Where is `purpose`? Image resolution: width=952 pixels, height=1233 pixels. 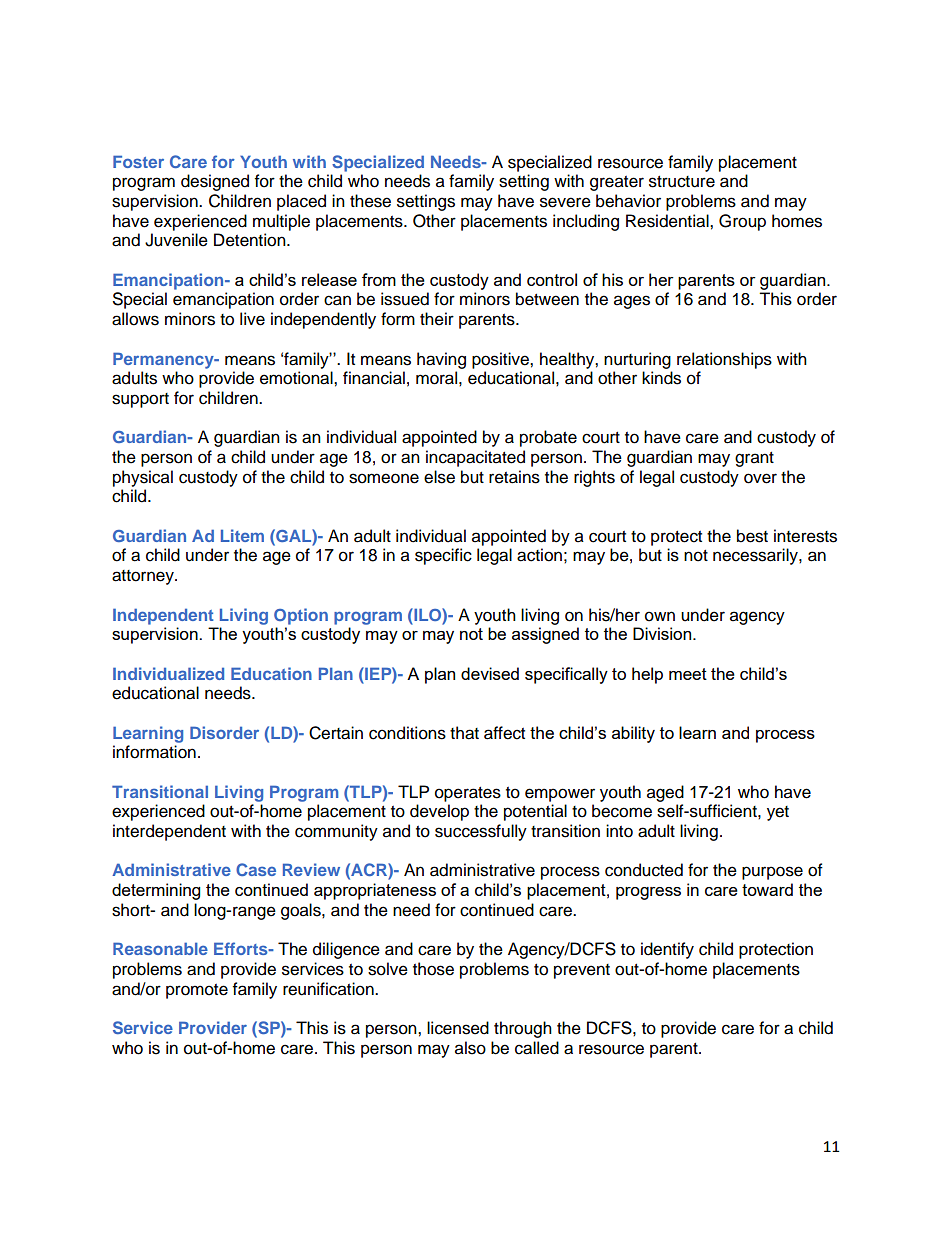
purpose is located at coordinates (772, 873).
